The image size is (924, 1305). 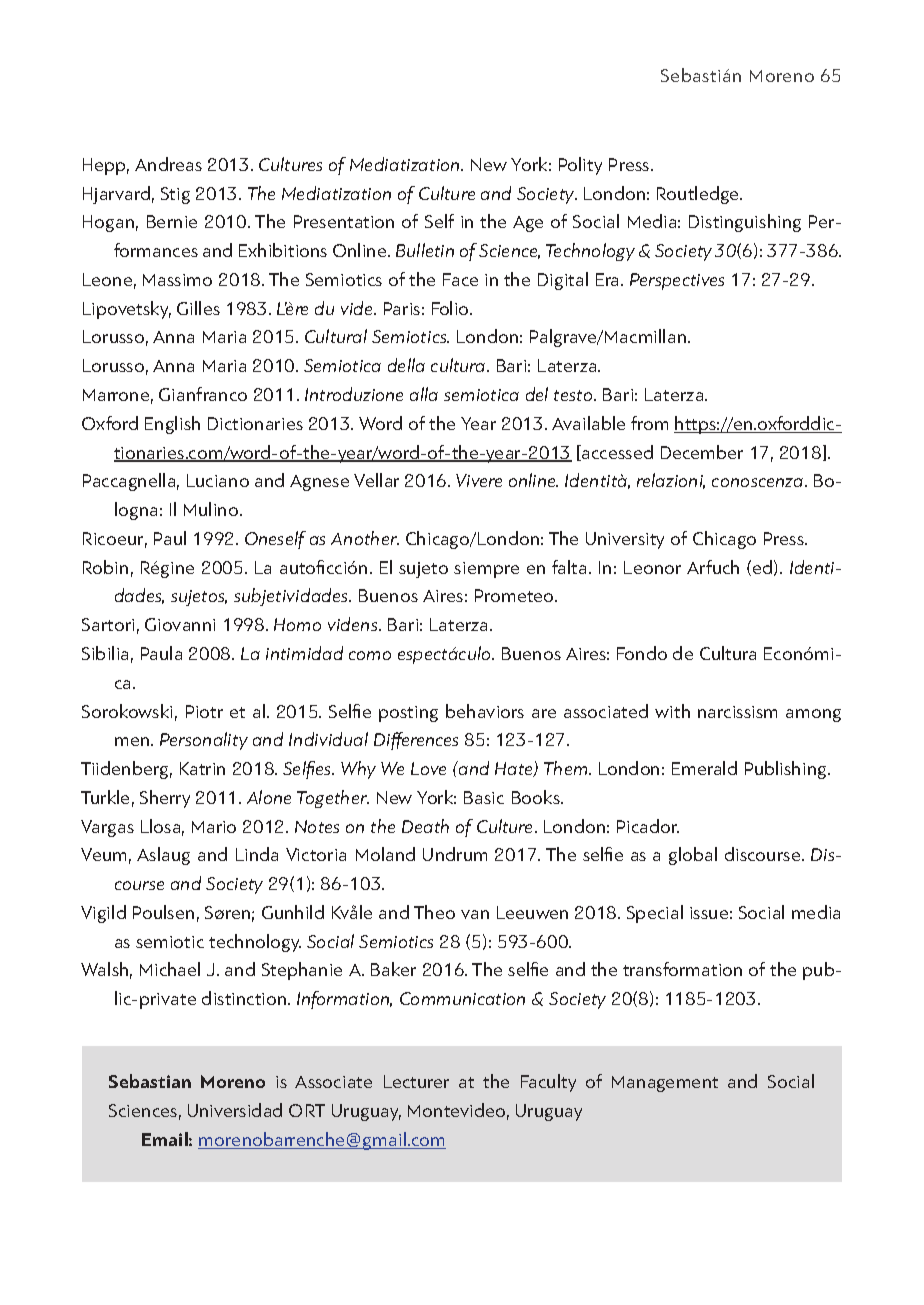 I want to click on narcissism, so click(x=737, y=712).
